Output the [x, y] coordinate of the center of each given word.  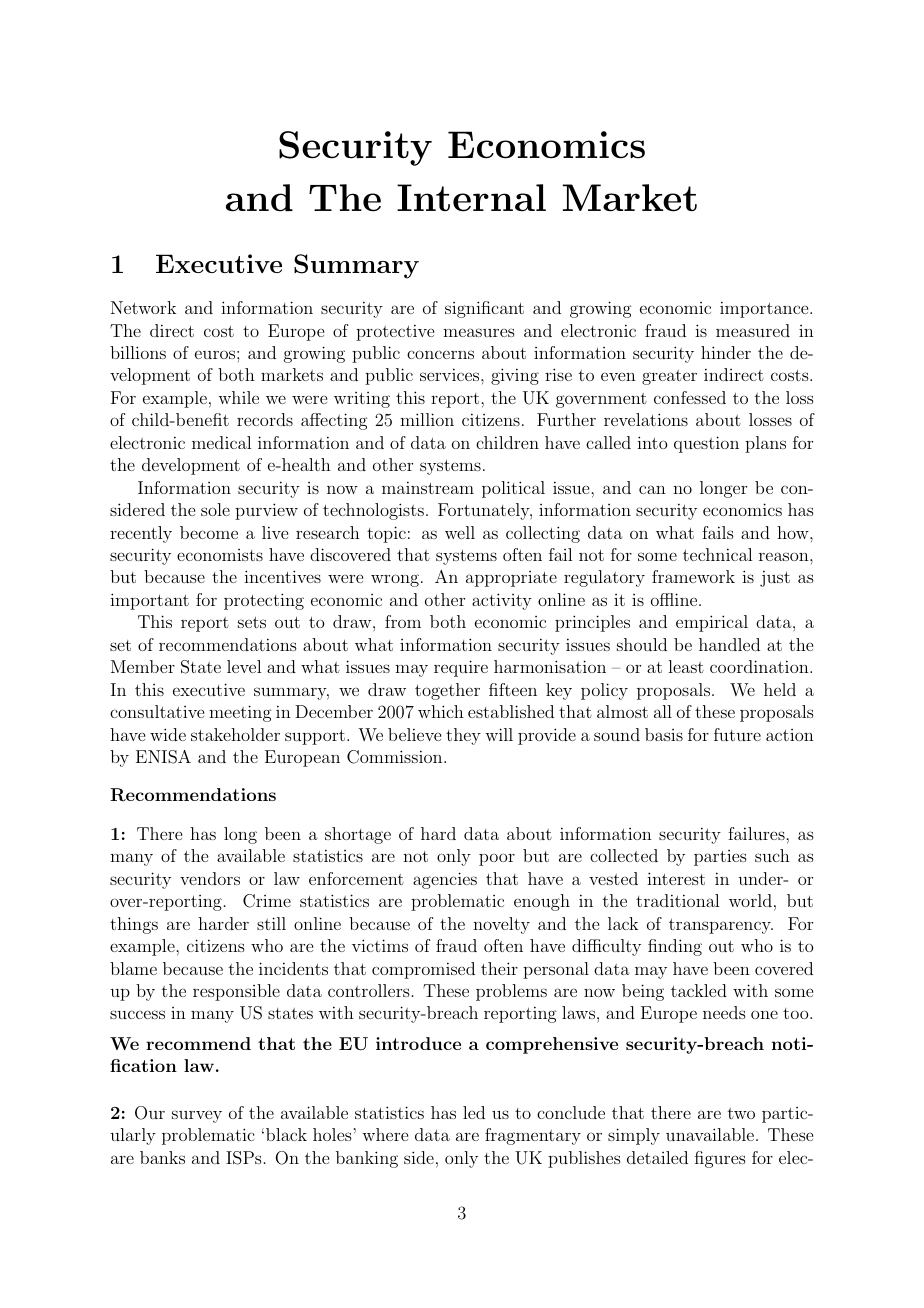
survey [197, 1116]
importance [765, 309]
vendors [210, 878]
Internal [471, 198]
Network [143, 307]
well [460, 532]
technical [717, 554]
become [209, 532]
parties [720, 858]
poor [497, 859]
